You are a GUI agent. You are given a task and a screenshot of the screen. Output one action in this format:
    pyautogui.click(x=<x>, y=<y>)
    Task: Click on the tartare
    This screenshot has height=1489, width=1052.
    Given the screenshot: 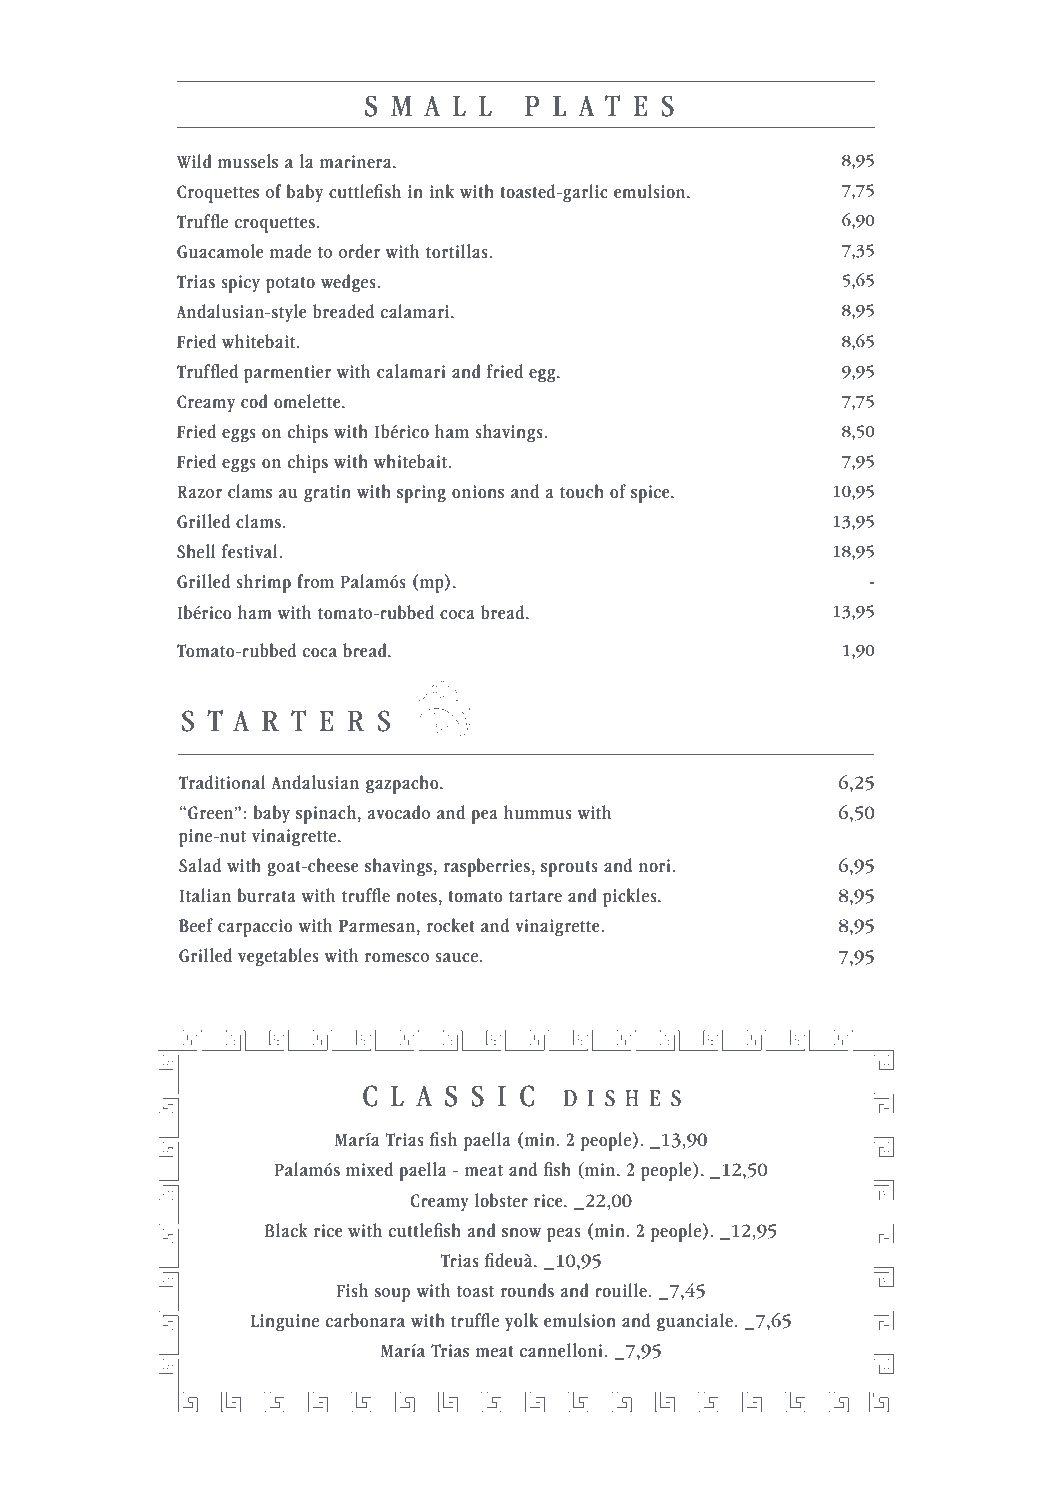 What is the action you would take?
    pyautogui.click(x=535, y=897)
